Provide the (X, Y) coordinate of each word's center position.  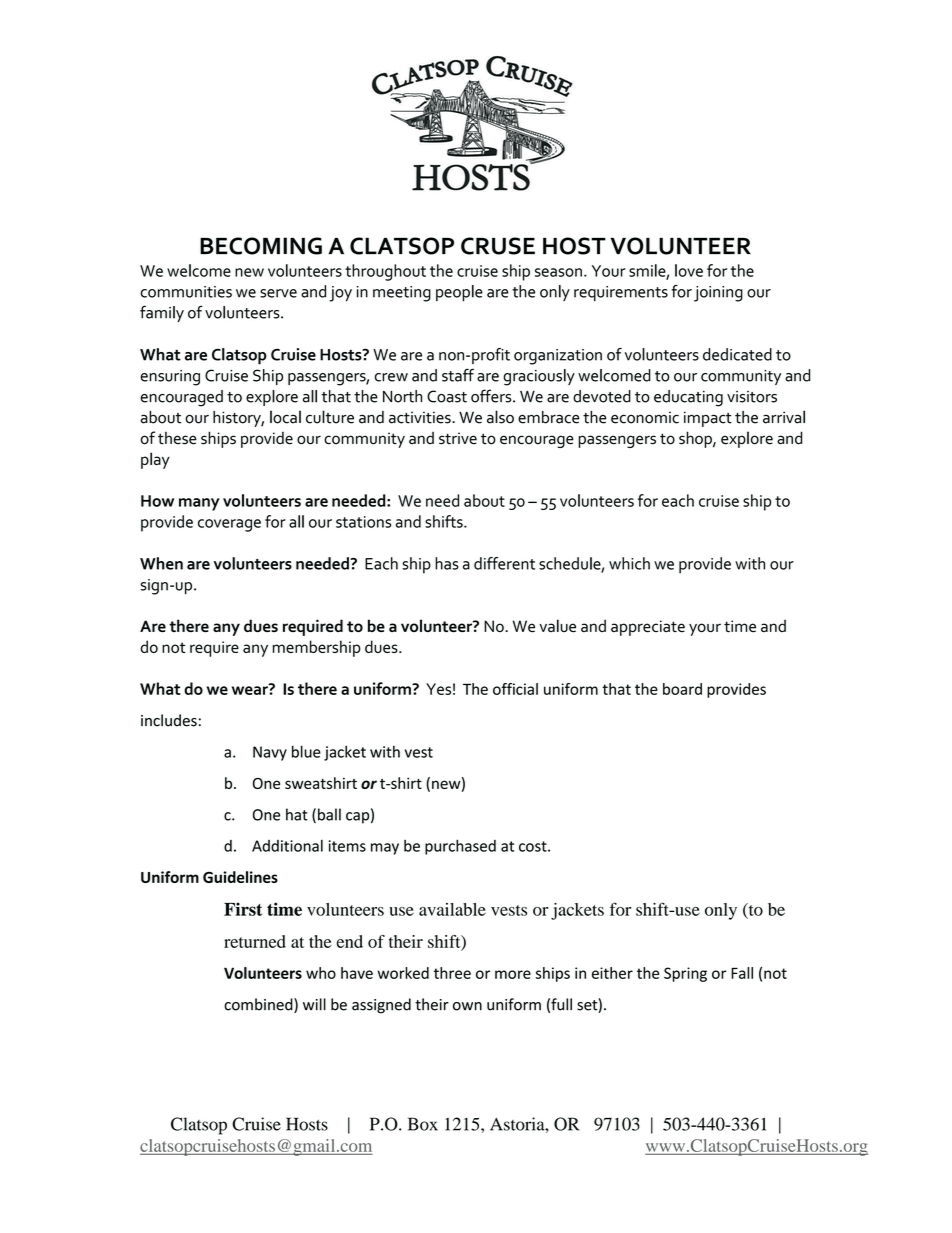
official (515, 689)
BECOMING (261, 246)
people (459, 293)
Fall (742, 973)
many (199, 504)
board (682, 689)
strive (458, 438)
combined (259, 1005)
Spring (685, 974)
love (689, 270)
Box (423, 1124)
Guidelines (240, 877)
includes (169, 720)
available (452, 909)
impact (708, 419)
